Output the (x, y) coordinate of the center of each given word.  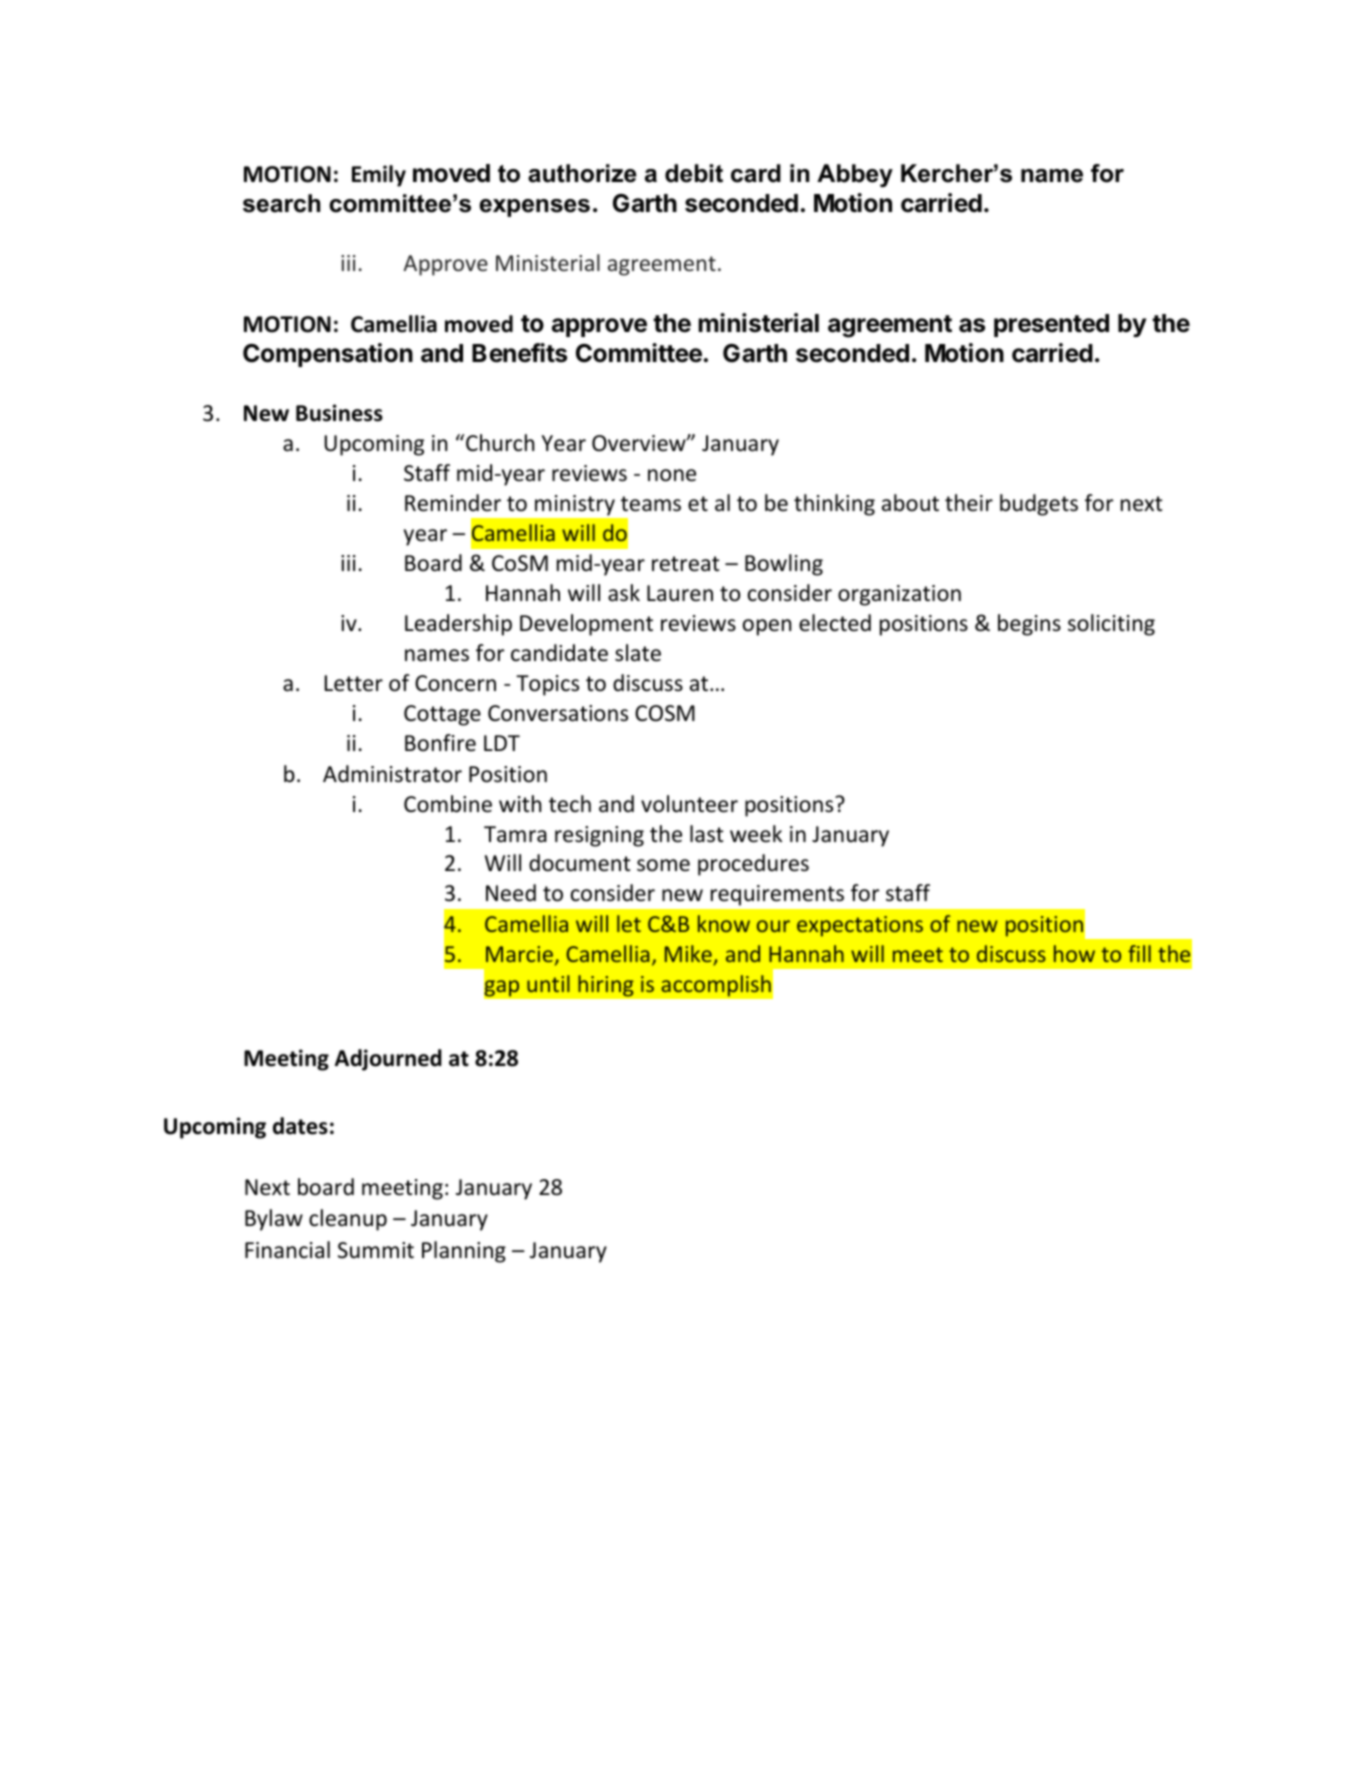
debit (694, 173)
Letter (354, 683)
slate (638, 653)
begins (1029, 625)
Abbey (855, 175)
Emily (379, 176)
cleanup (348, 1220)
